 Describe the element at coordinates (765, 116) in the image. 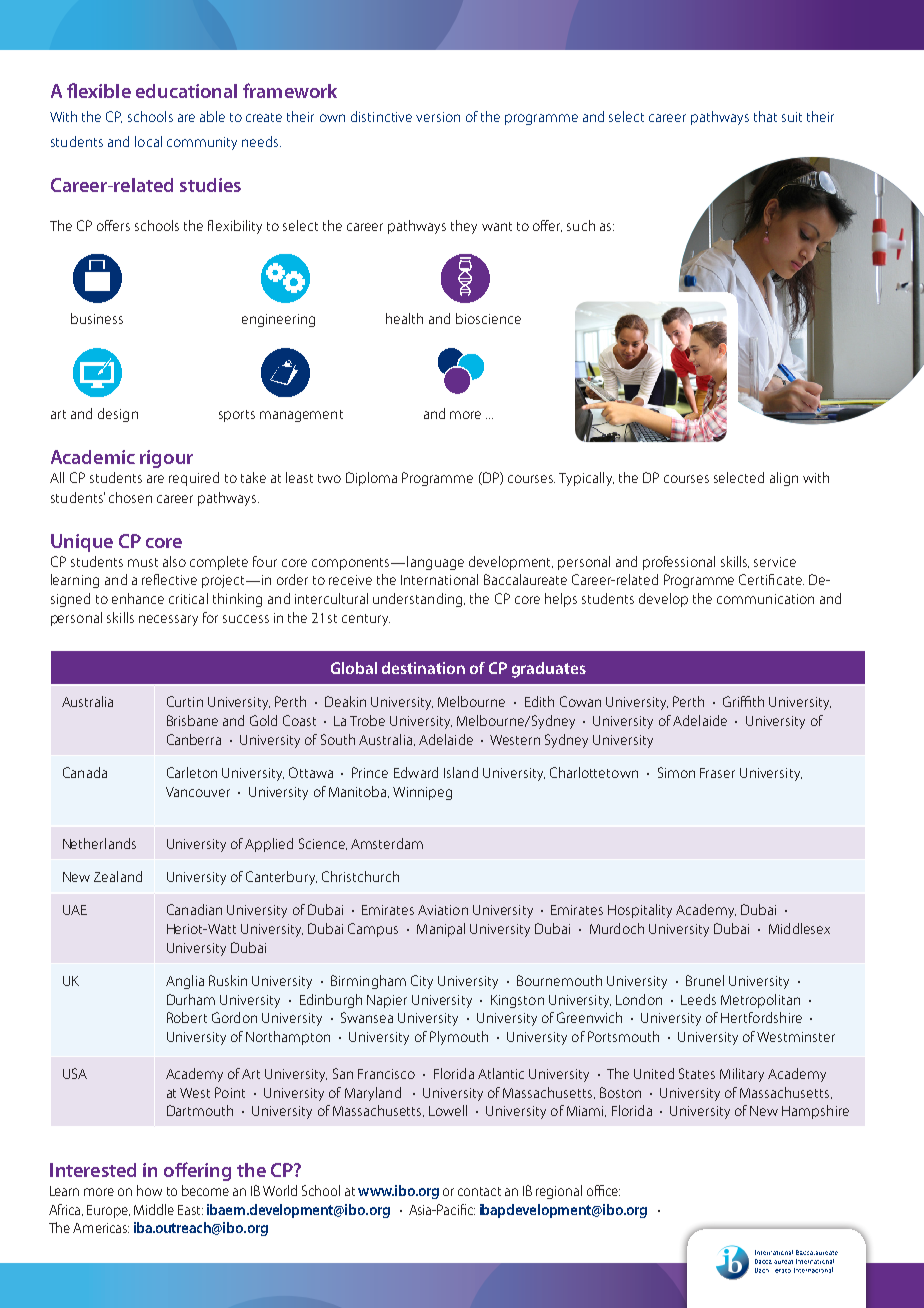

I see `that` at that location.
